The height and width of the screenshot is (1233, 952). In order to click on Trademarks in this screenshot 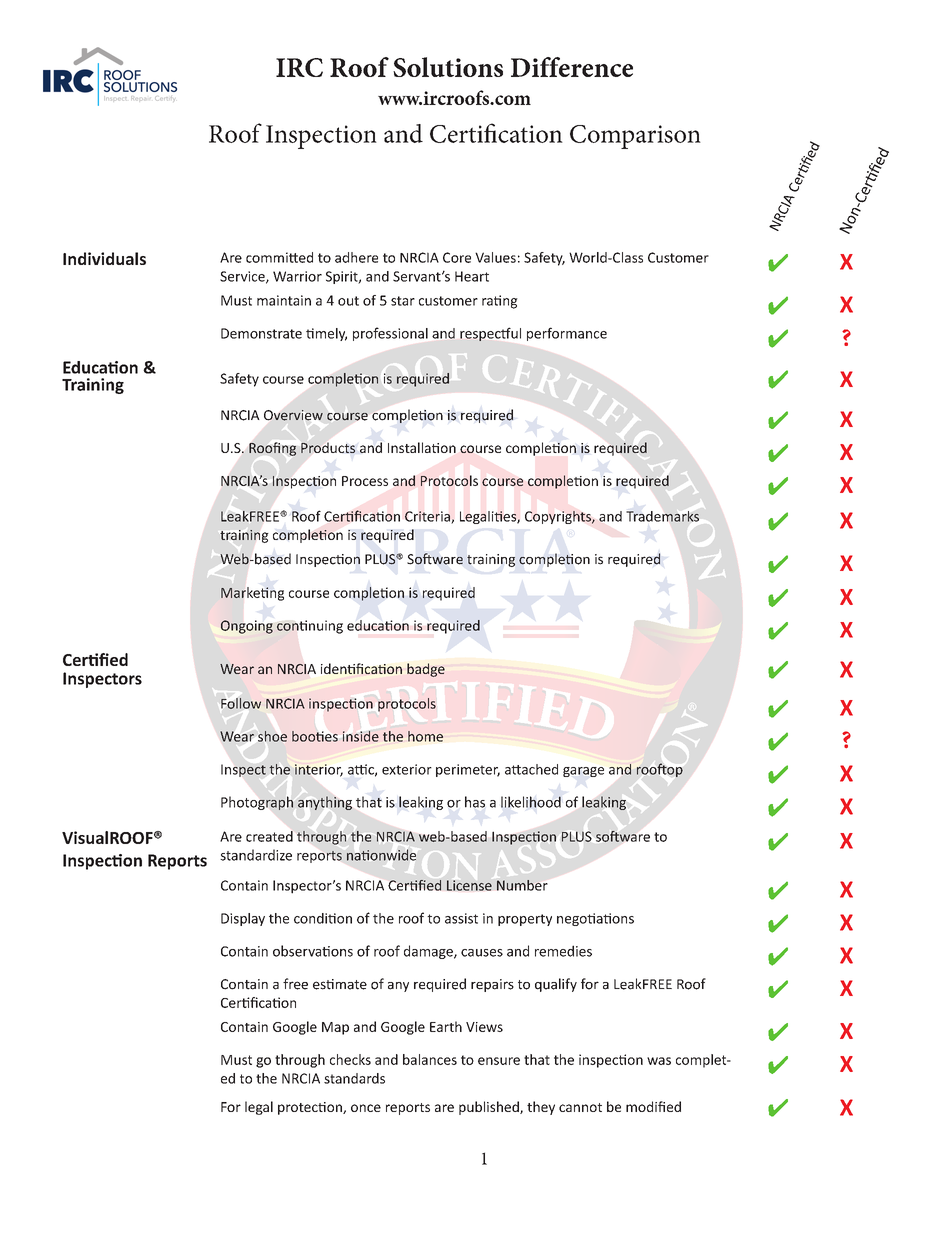, I will do `click(662, 516)`.
